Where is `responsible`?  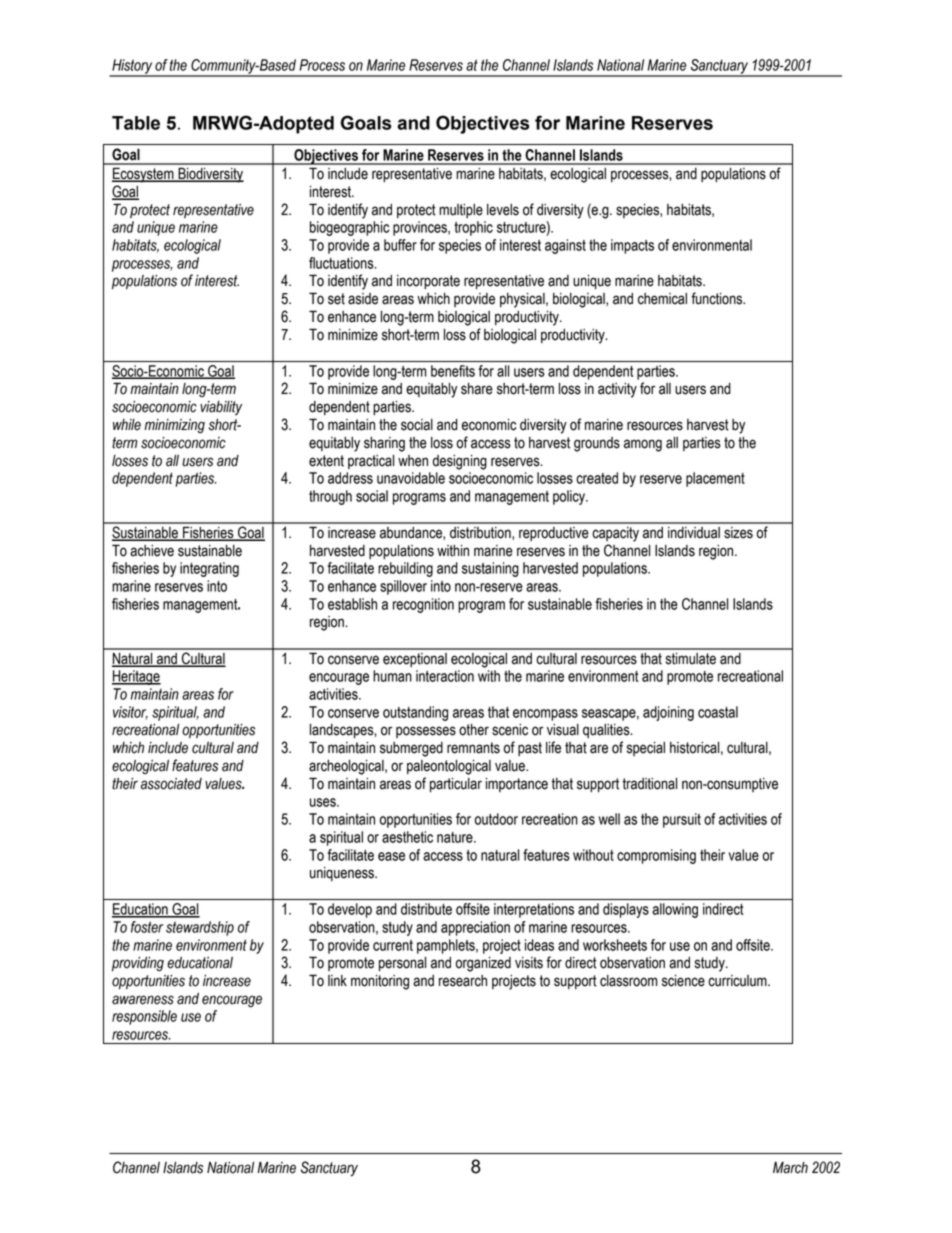 responsible is located at coordinates (144, 1017).
